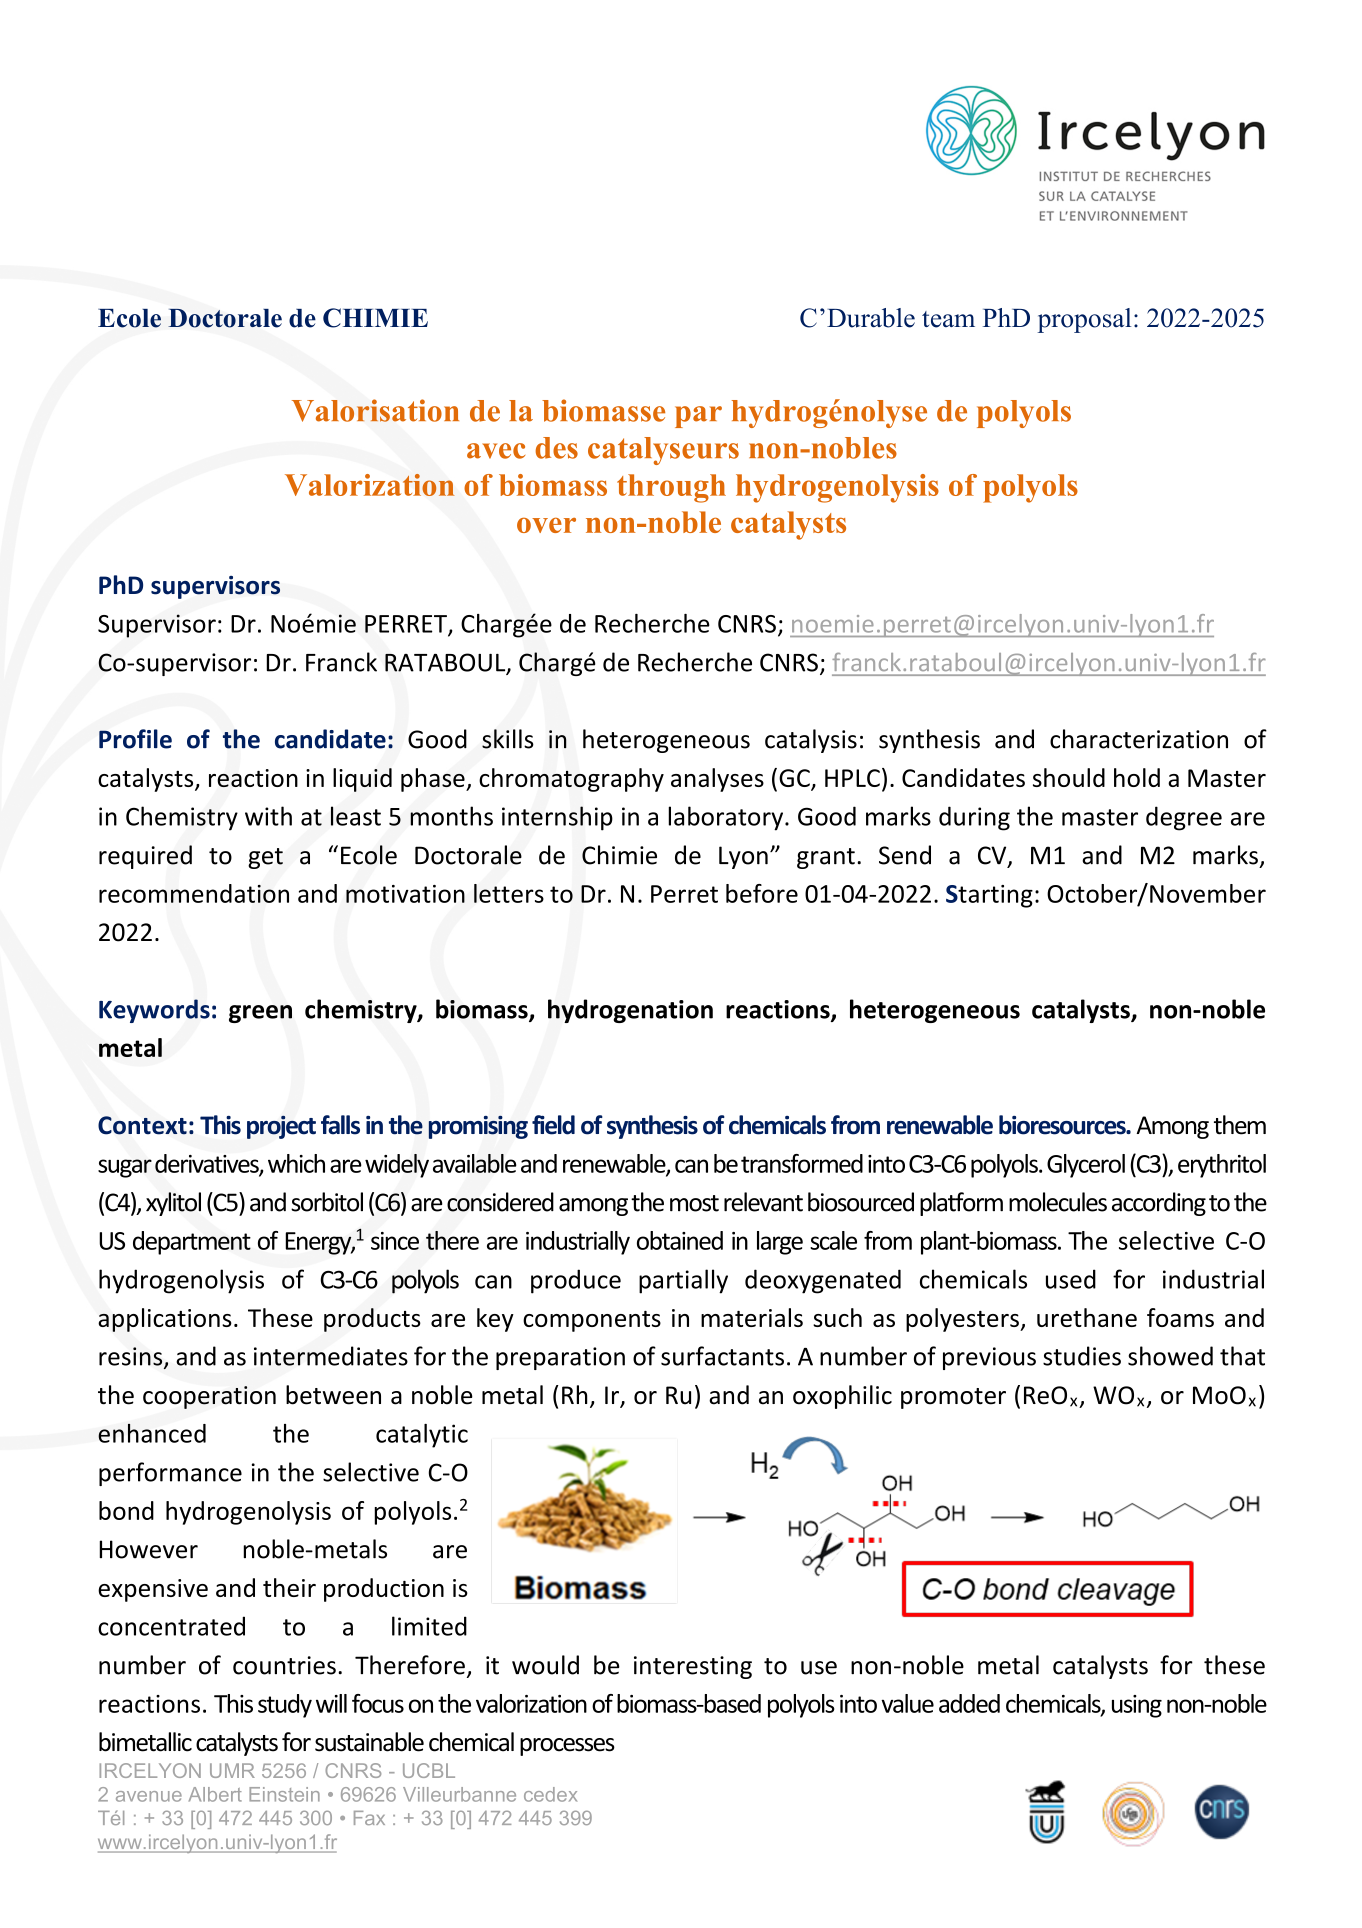 Image resolution: width=1362 pixels, height=1928 pixels. I want to click on des, so click(556, 448).
